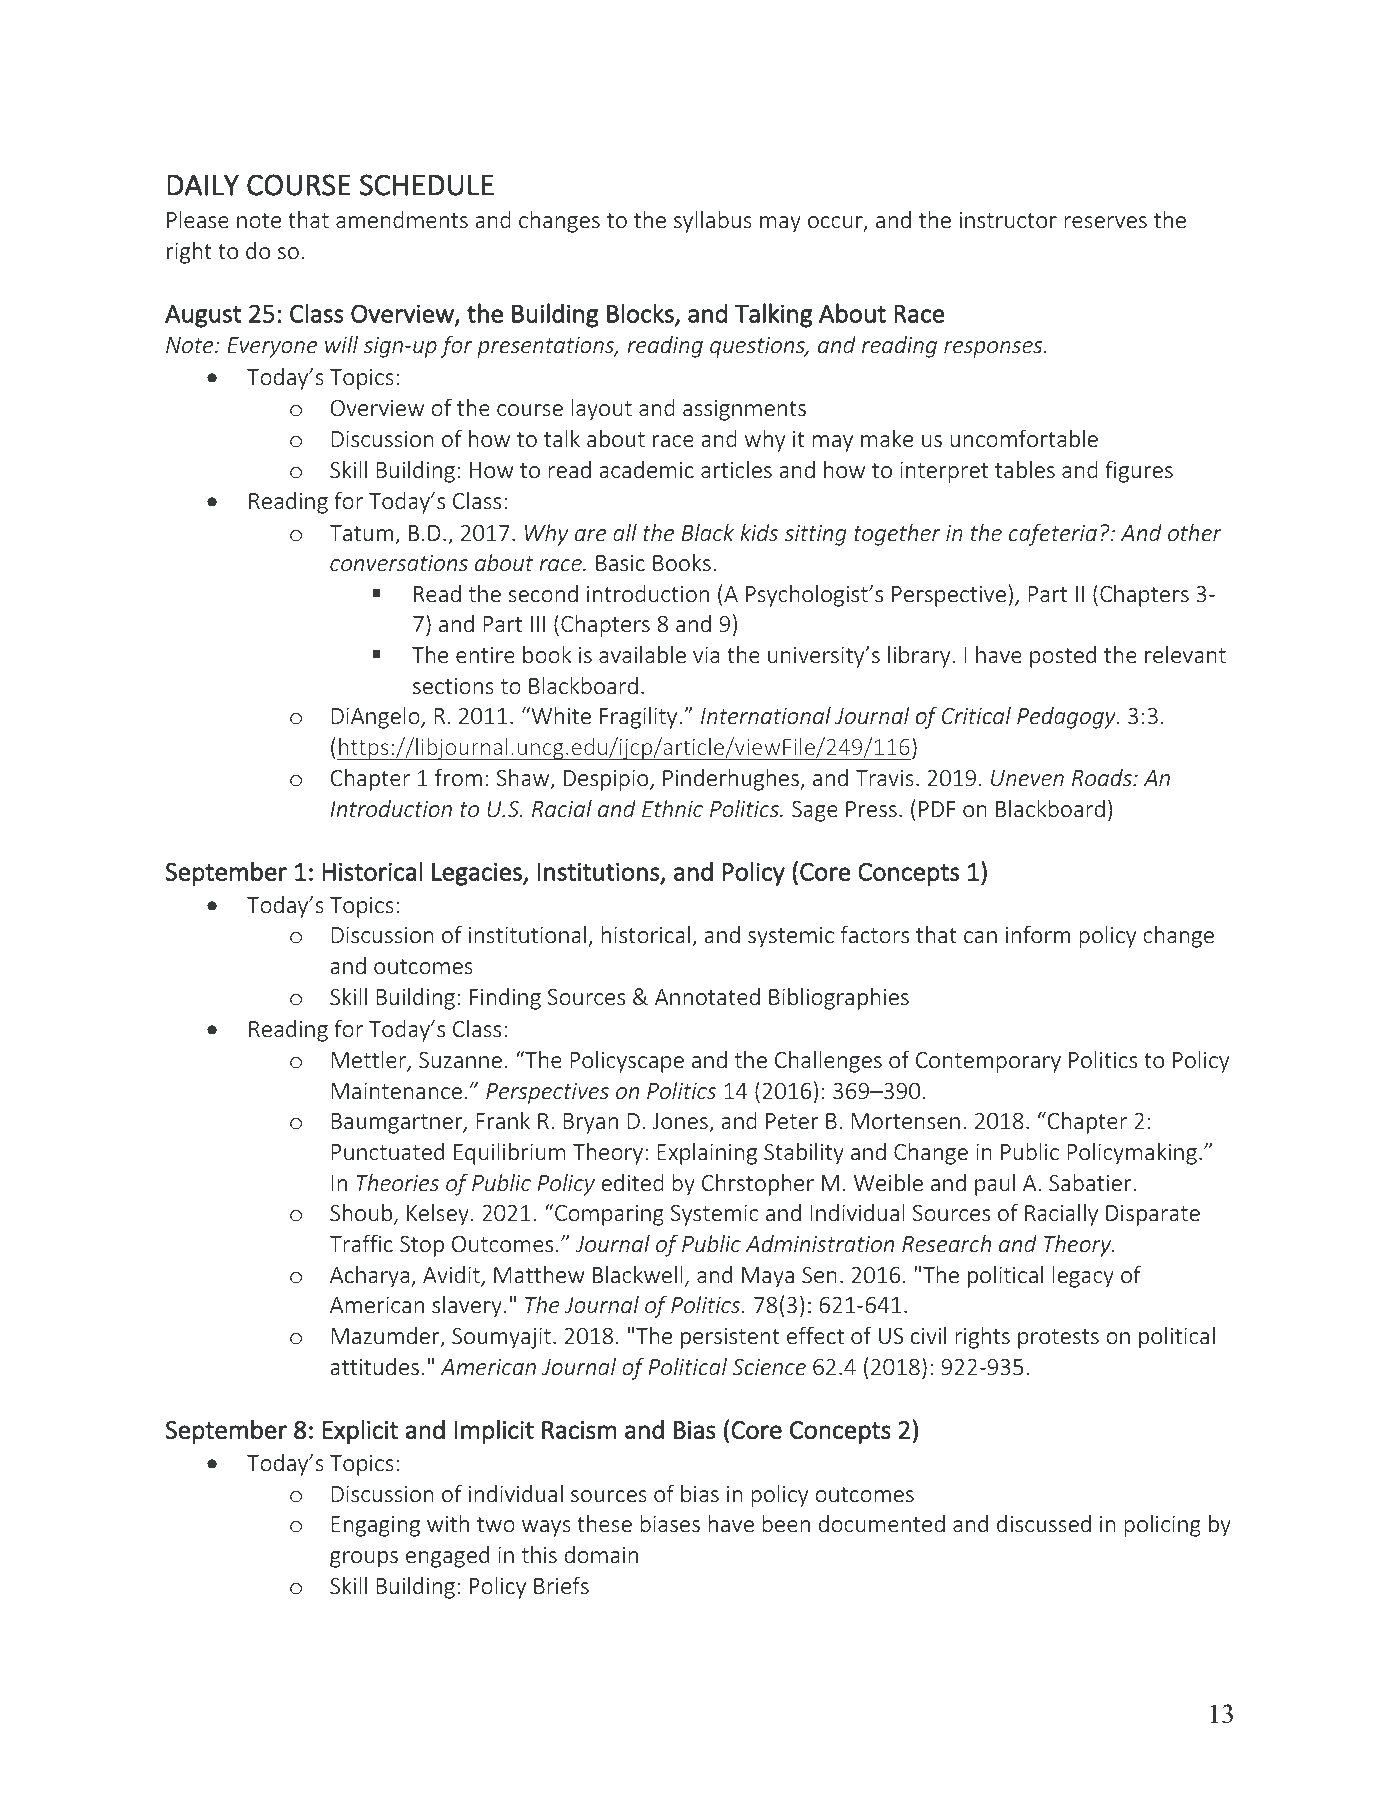 Image resolution: width=1399 pixels, height=1811 pixels. What do you see at coordinates (1063, 657) in the screenshot?
I see `posted` at bounding box center [1063, 657].
